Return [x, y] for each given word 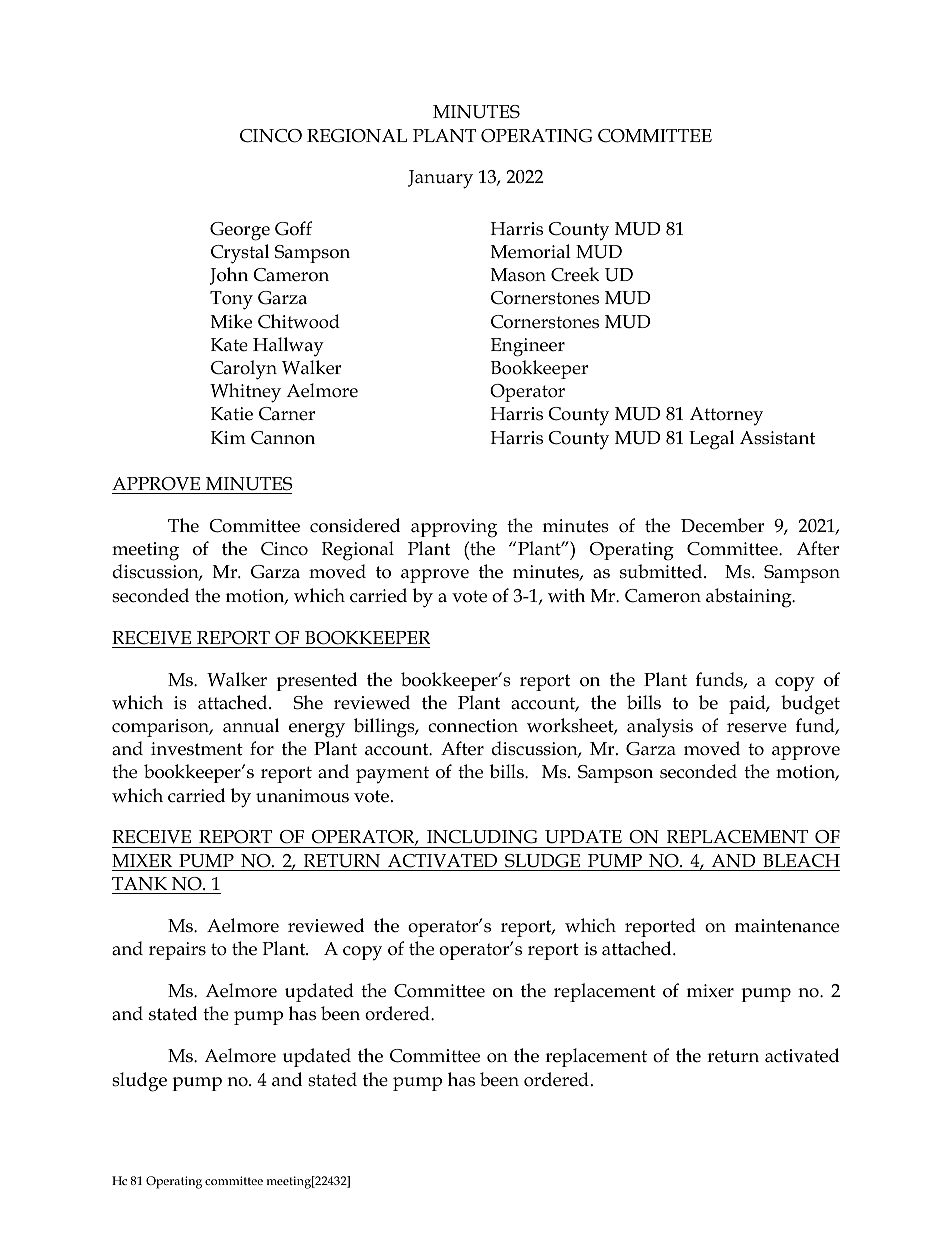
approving [454, 528]
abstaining [750, 598]
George [240, 231]
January [440, 179]
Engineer [528, 347]
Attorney [726, 416]
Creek [575, 274]
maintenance [787, 926]
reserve [757, 728]
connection [473, 726]
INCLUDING [482, 837]
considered [355, 525]
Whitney [245, 393]
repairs [177, 951]
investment [197, 749]
